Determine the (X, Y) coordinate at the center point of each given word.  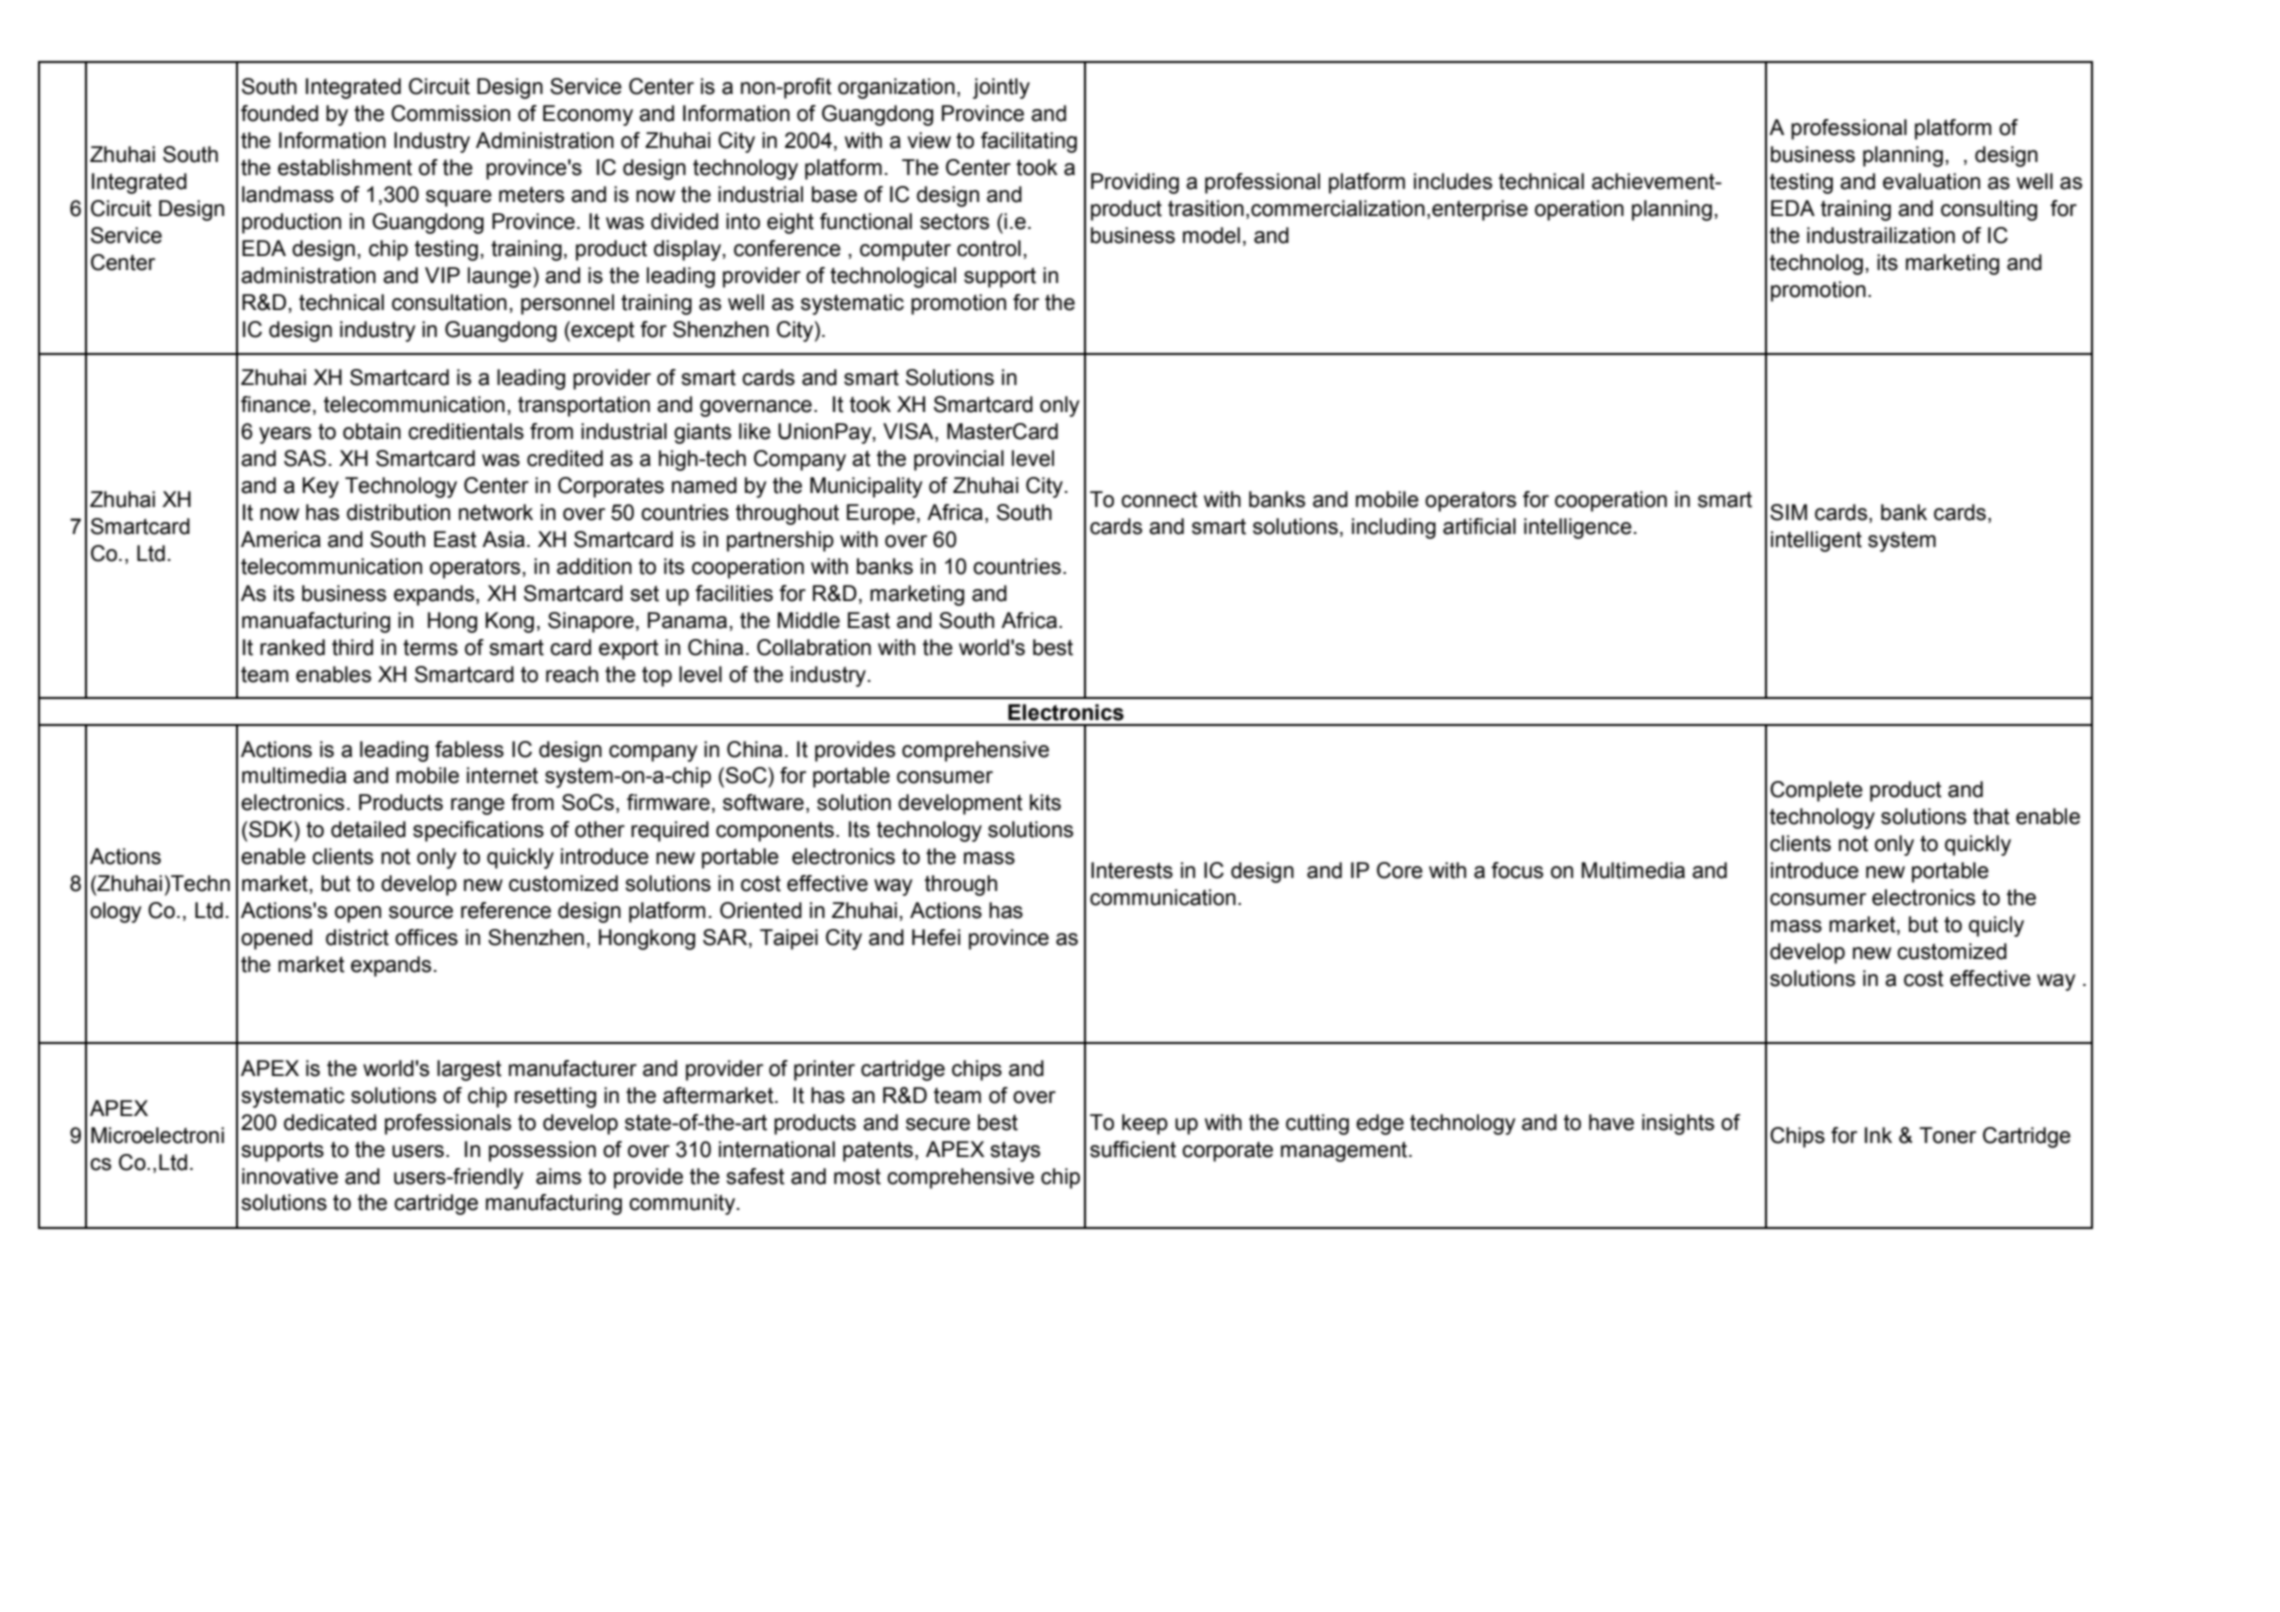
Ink (1878, 1135)
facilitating (1029, 142)
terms (430, 648)
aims (558, 1176)
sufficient (1133, 1149)
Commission (450, 113)
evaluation (1931, 181)
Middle (809, 620)
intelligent (1816, 541)
